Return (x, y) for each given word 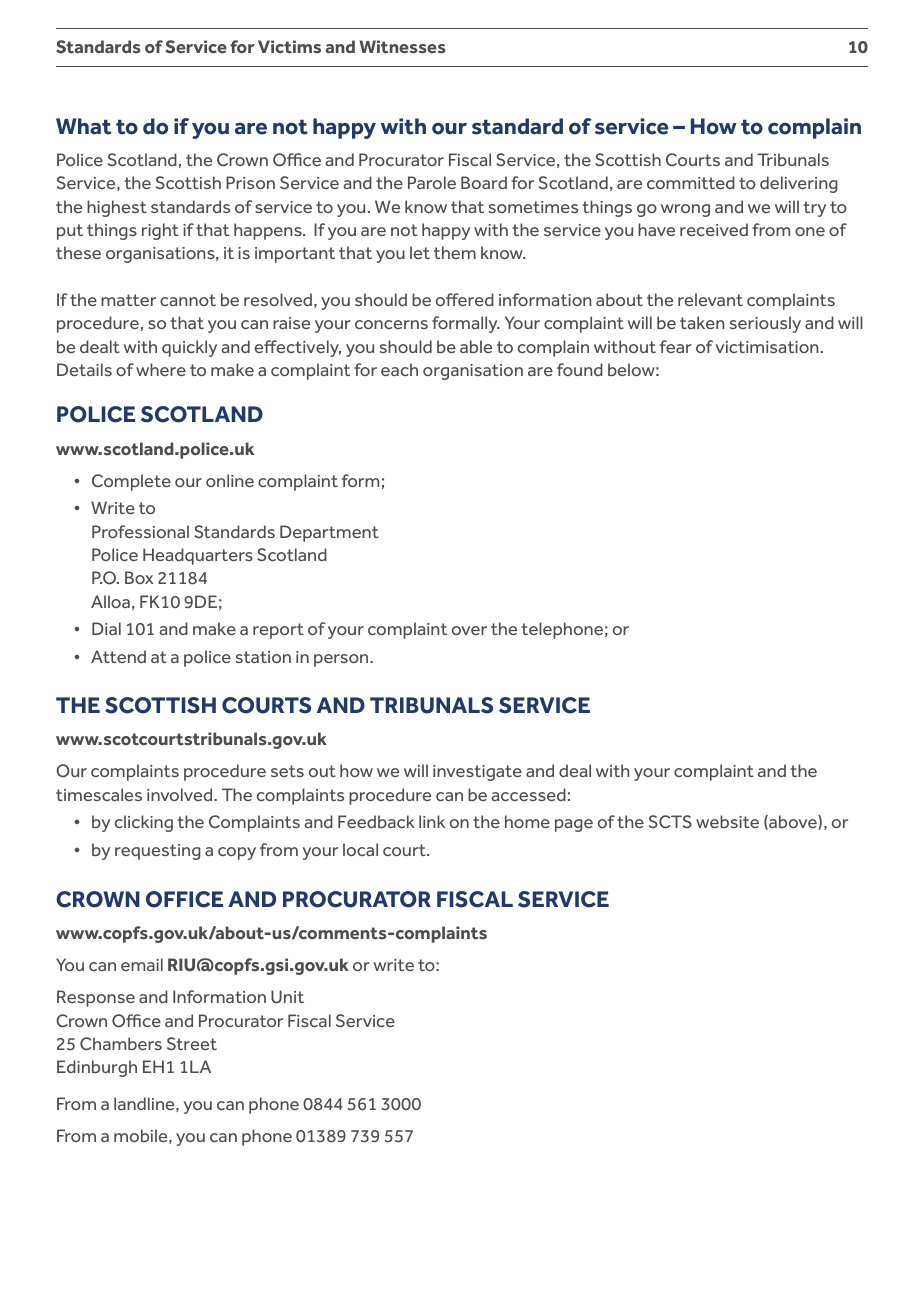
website (727, 821)
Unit (287, 997)
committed (691, 182)
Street (192, 1044)
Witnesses (402, 47)
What (83, 126)
